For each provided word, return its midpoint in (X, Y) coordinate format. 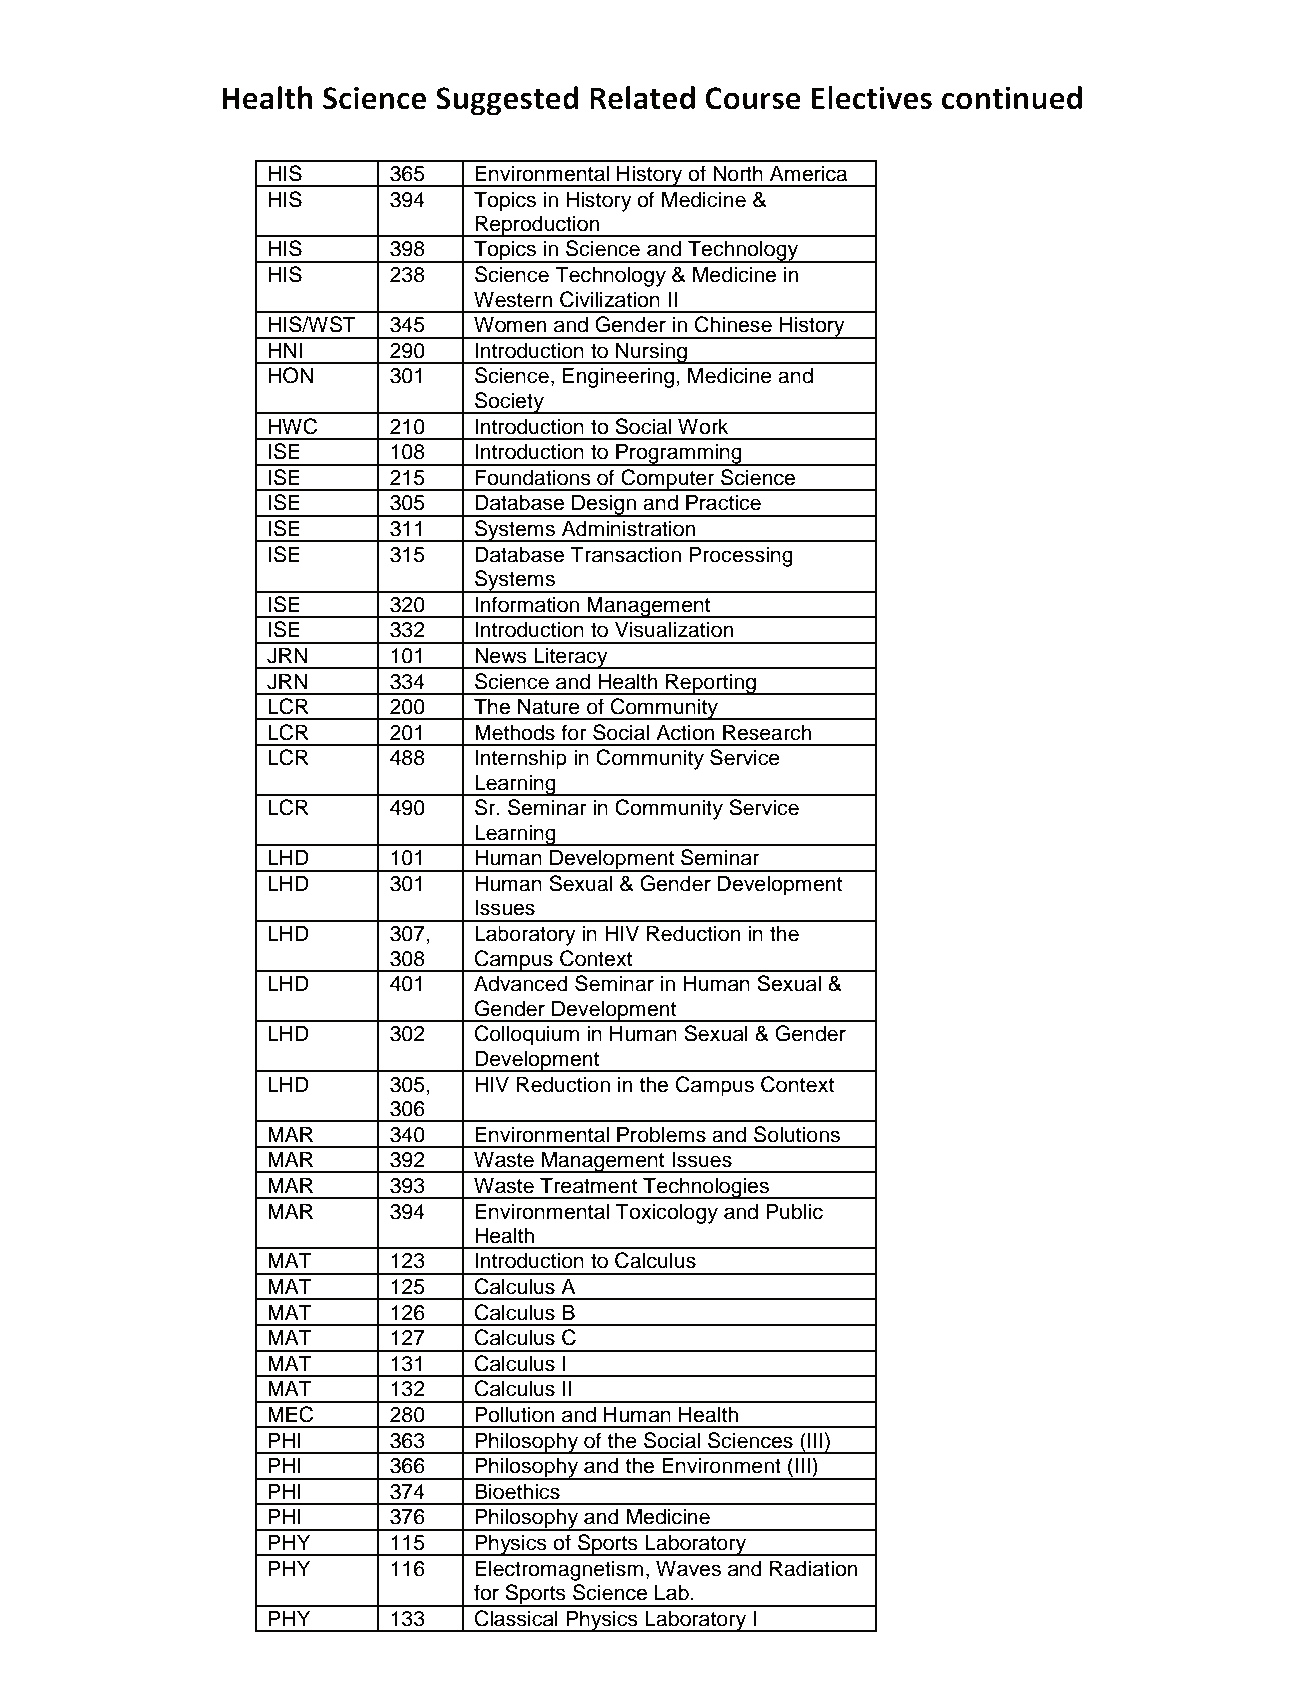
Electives (872, 98)
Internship (521, 759)
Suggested (507, 101)
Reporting (711, 684)
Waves (688, 1568)
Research (767, 732)
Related (642, 98)
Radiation (814, 1568)
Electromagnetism (559, 1570)
